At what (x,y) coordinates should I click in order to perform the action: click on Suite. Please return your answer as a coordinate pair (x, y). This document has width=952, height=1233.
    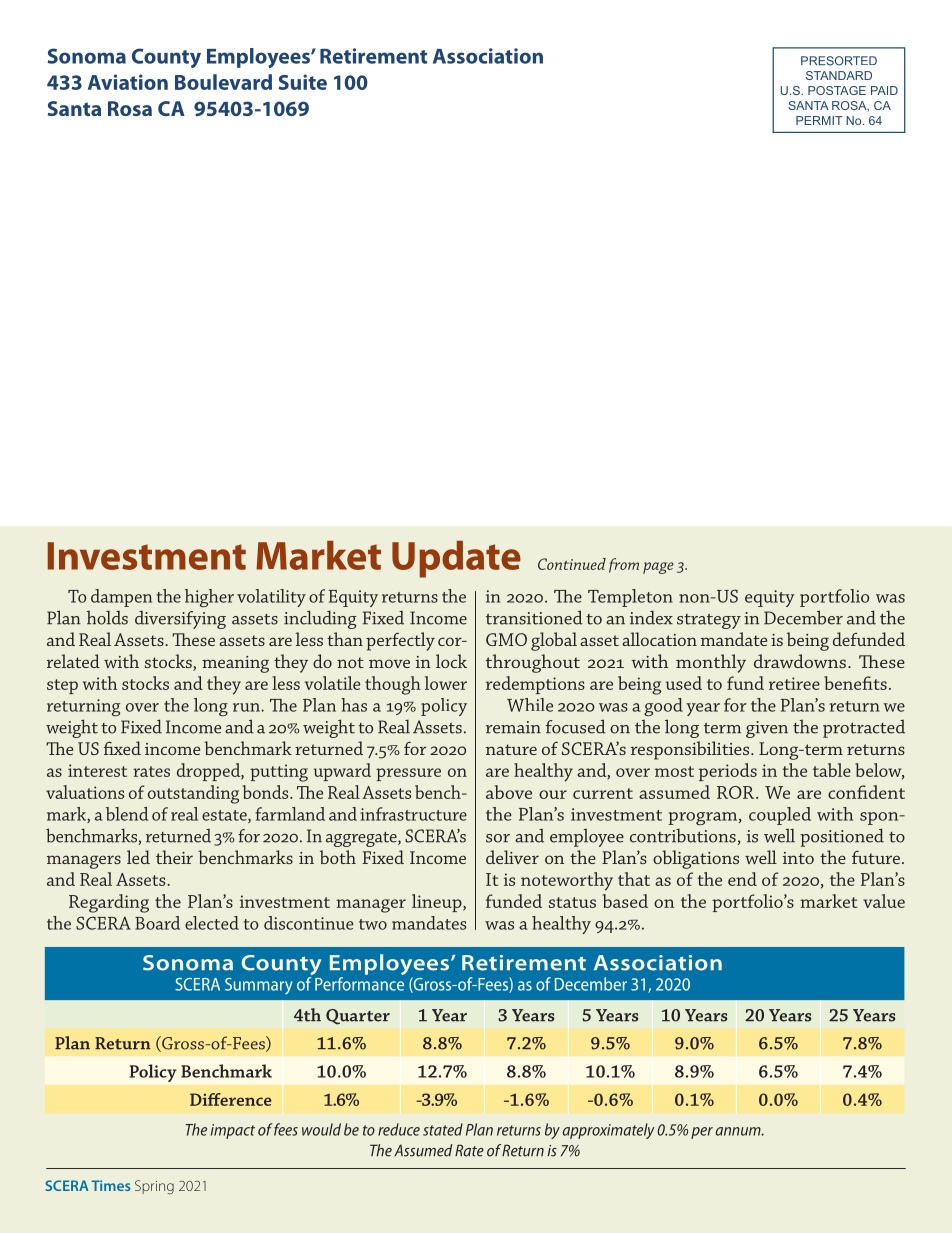
    Looking at the image, I should click on (303, 82).
